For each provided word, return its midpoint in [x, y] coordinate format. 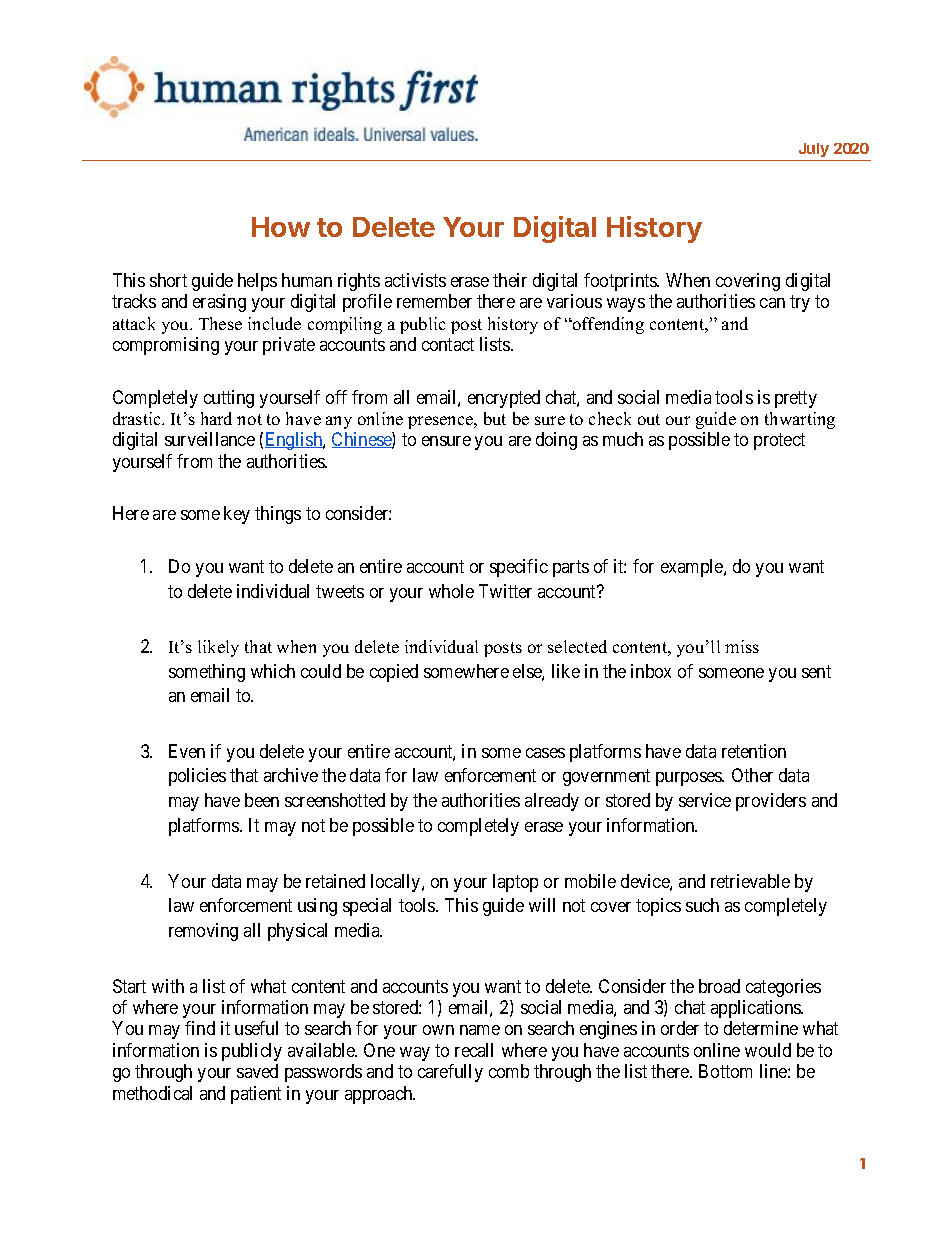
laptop [515, 883]
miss [742, 646]
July [813, 152]
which [273, 671]
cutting [229, 399]
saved [257, 1071]
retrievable [750, 881]
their [510, 280]
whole [451, 591]
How [281, 227]
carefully [450, 1073]
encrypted [504, 399]
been [262, 800]
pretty [796, 399]
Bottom [725, 1071]
